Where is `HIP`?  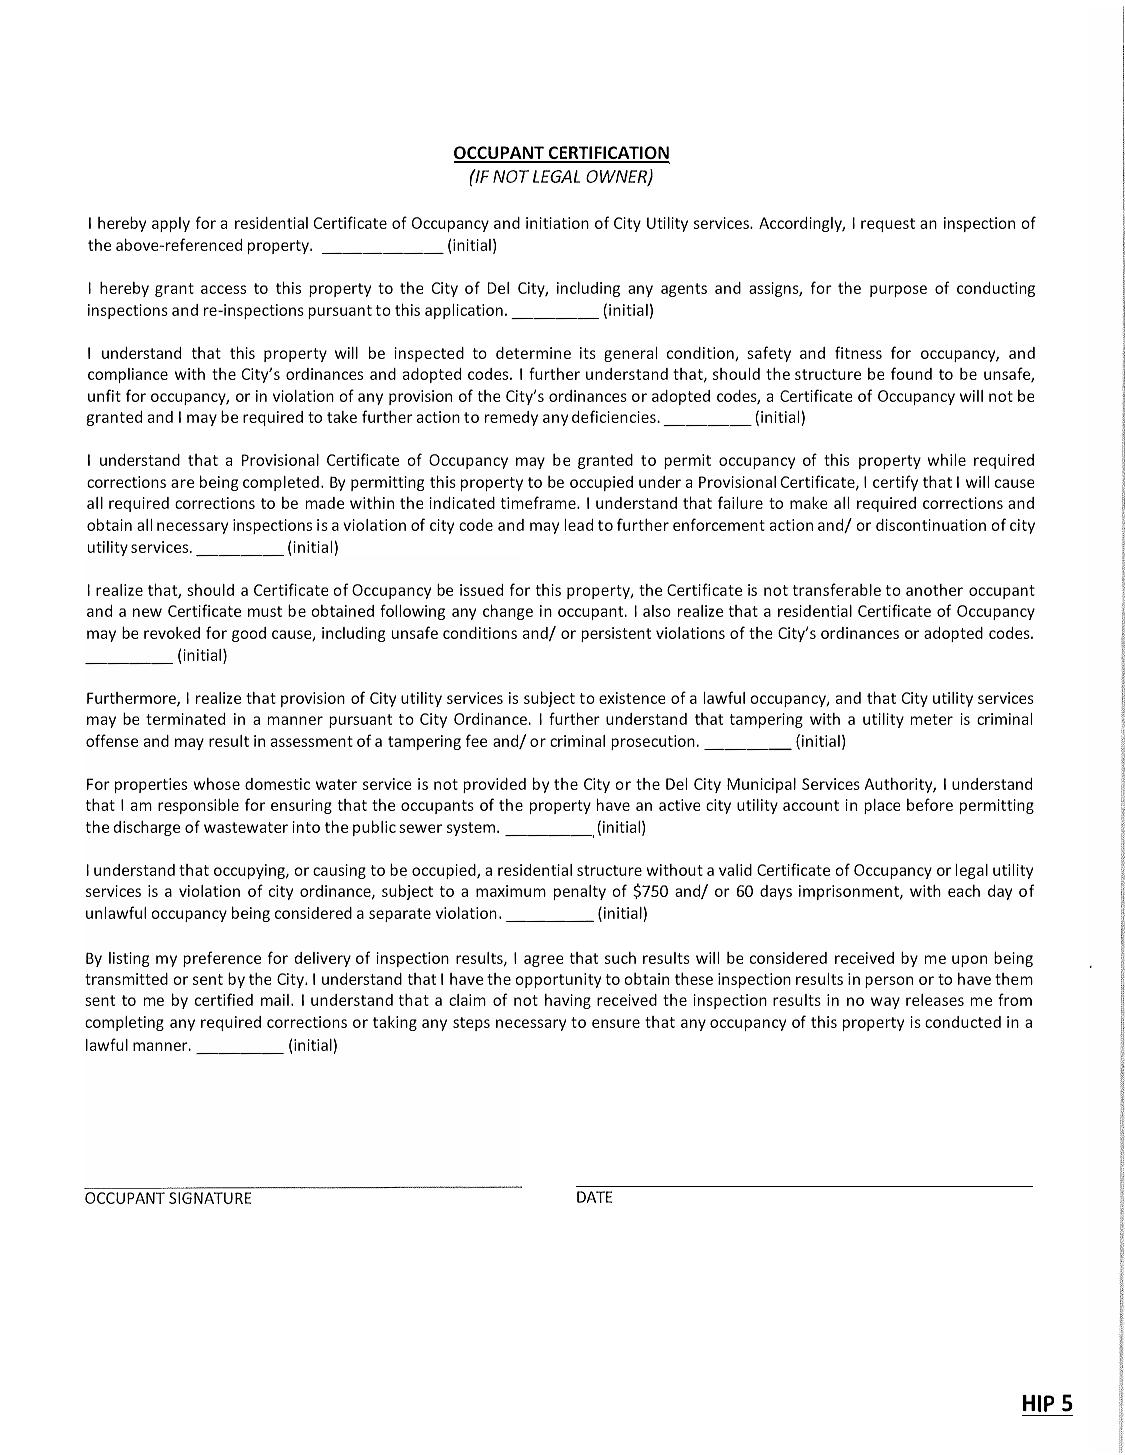
HIP is located at coordinates (1038, 1403).
